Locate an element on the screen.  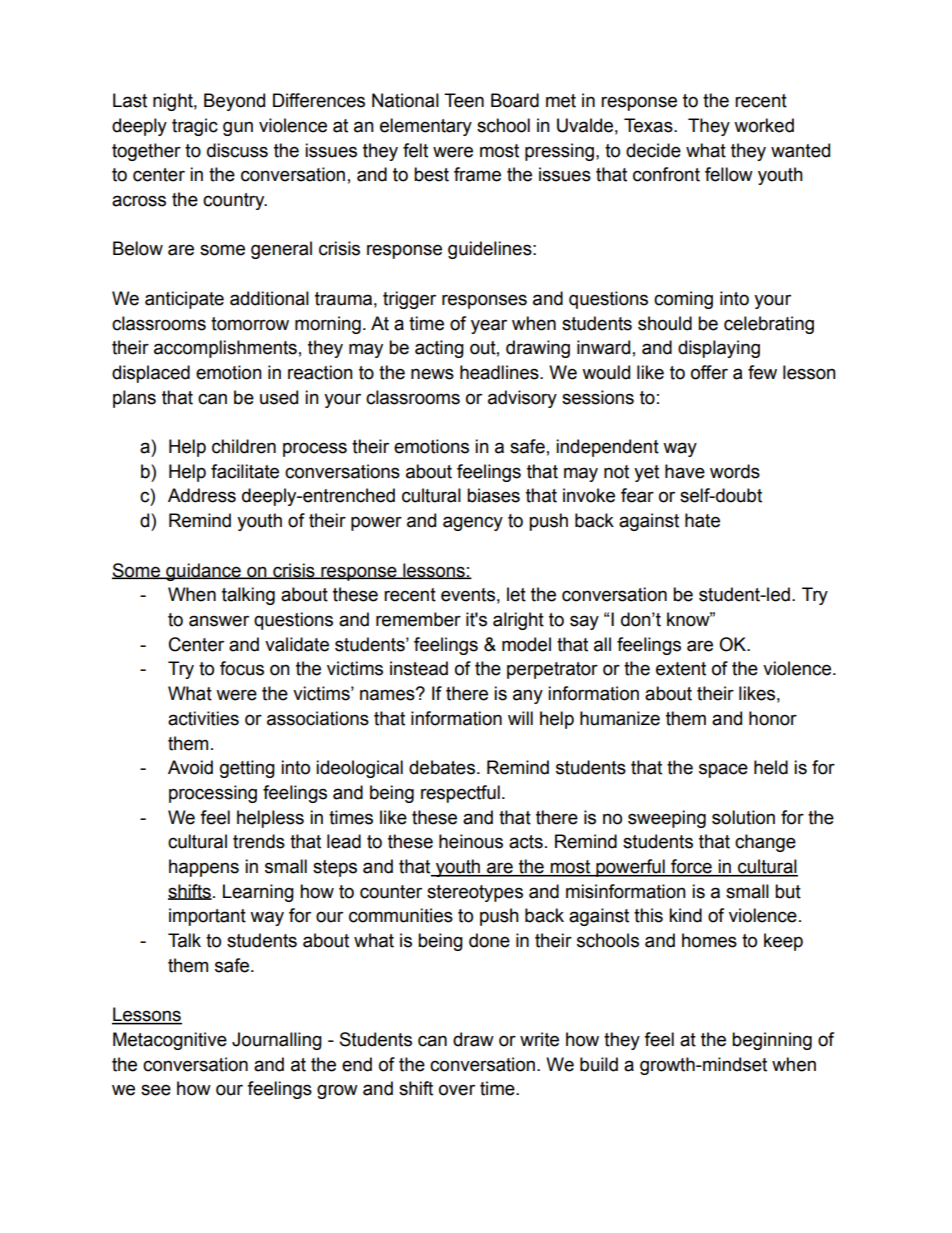
Metacognitive is located at coordinates (170, 1041).
